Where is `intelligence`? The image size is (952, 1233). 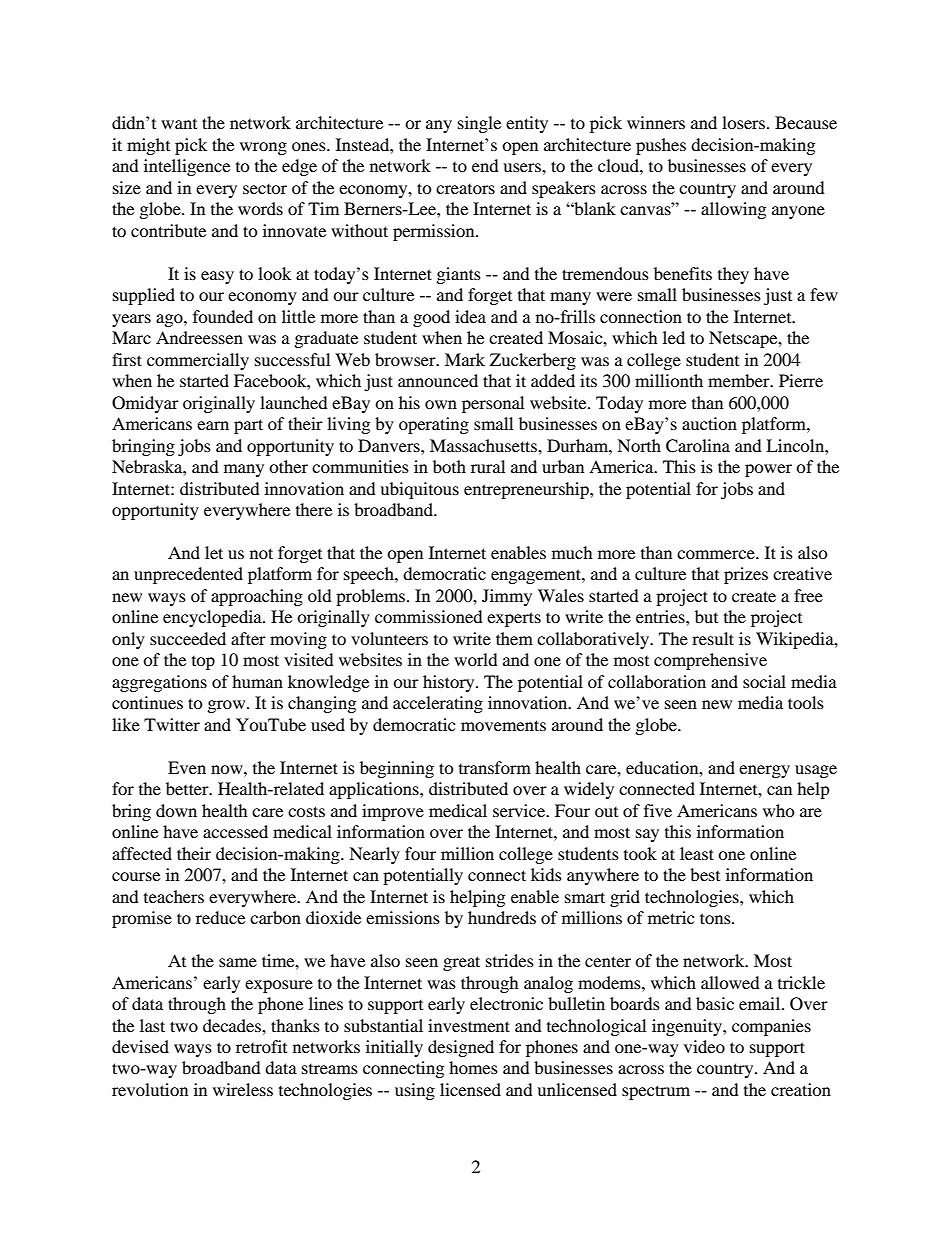 intelligence is located at coordinates (187, 167).
